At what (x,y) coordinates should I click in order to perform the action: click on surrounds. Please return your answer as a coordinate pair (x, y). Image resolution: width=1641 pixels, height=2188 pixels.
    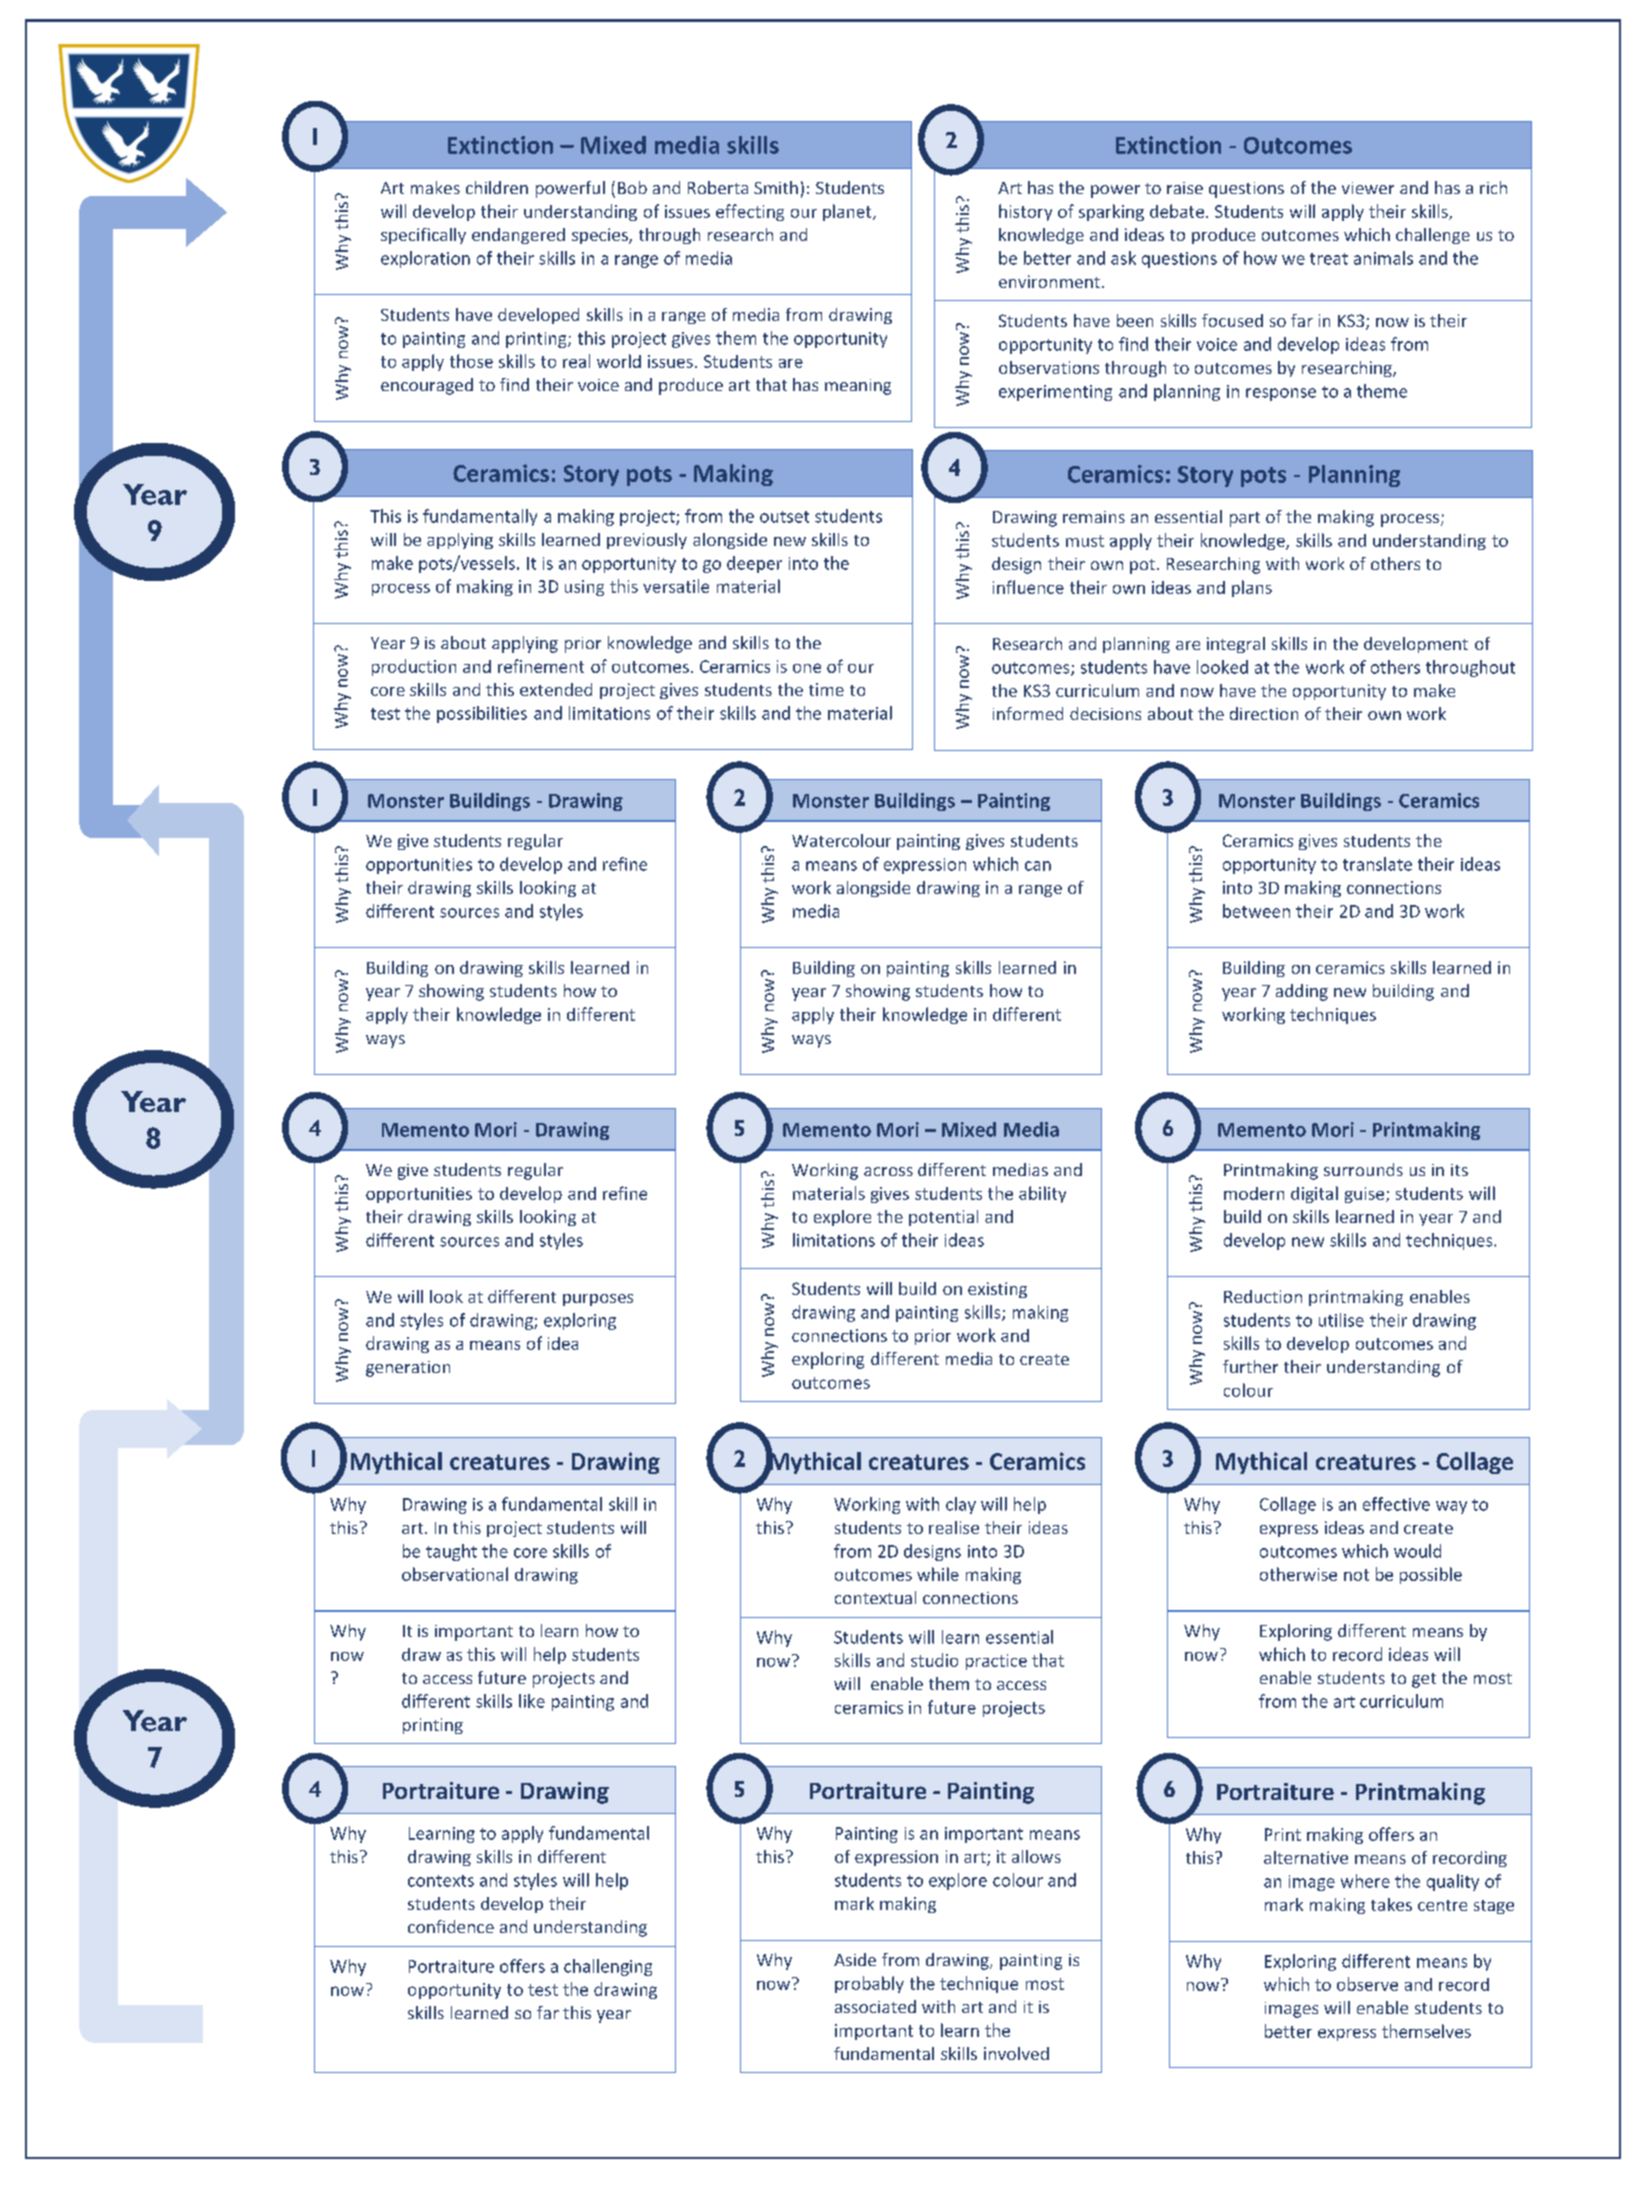
    Looking at the image, I should click on (1363, 1169).
